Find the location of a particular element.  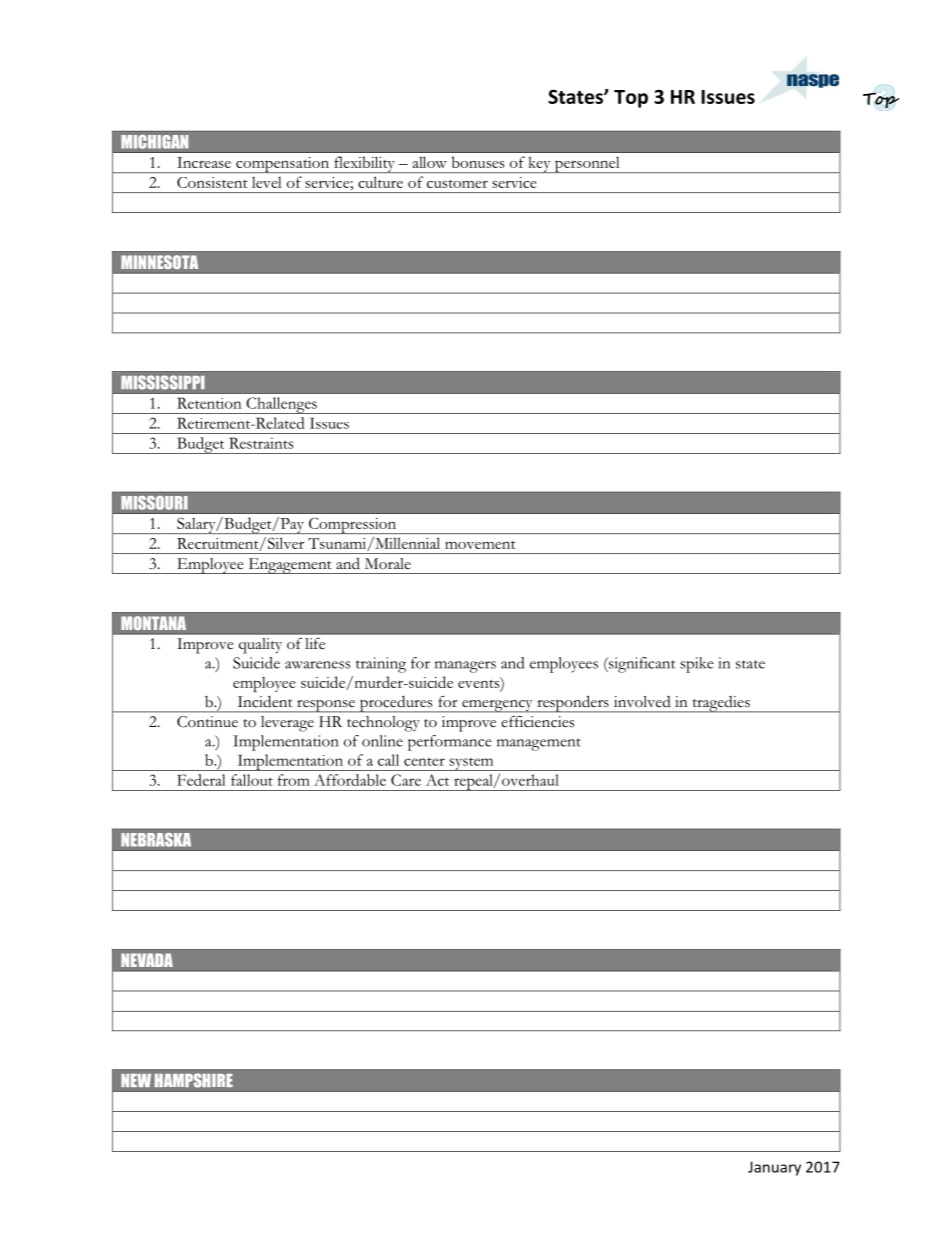

personnel is located at coordinates (587, 164).
